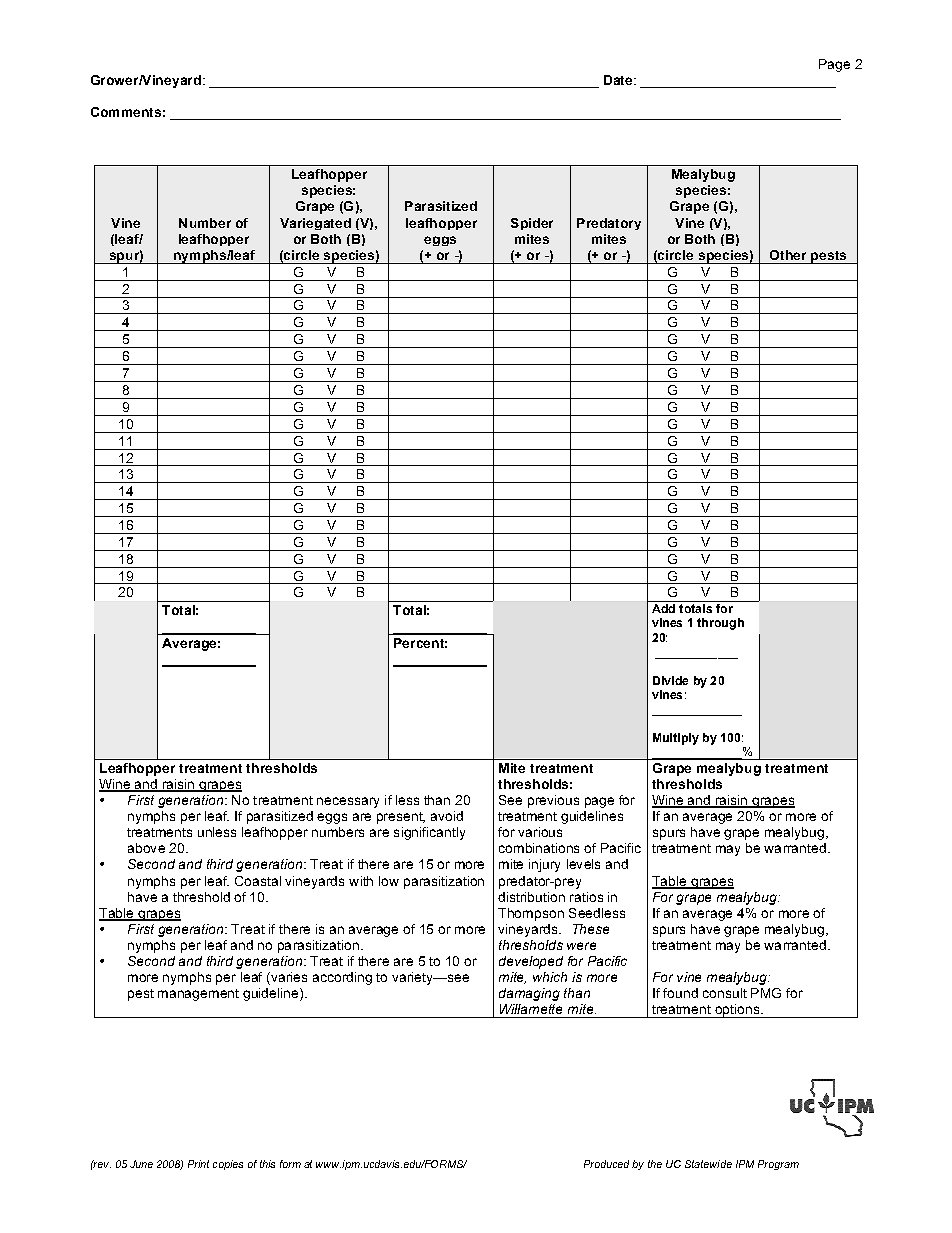  Describe the element at coordinates (663, 608) in the document. I see `Add` at that location.
